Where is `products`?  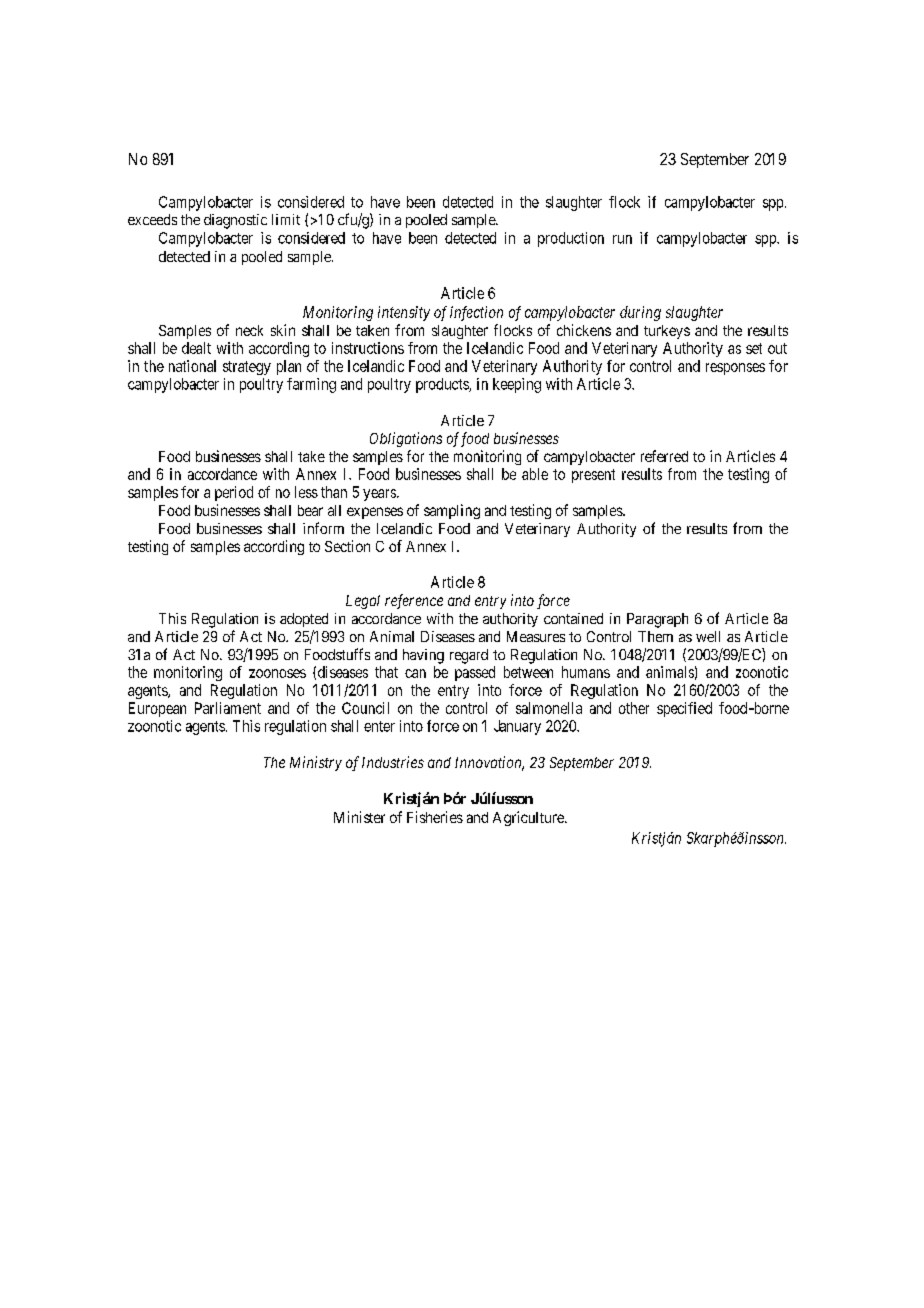 products is located at coordinates (443, 385).
